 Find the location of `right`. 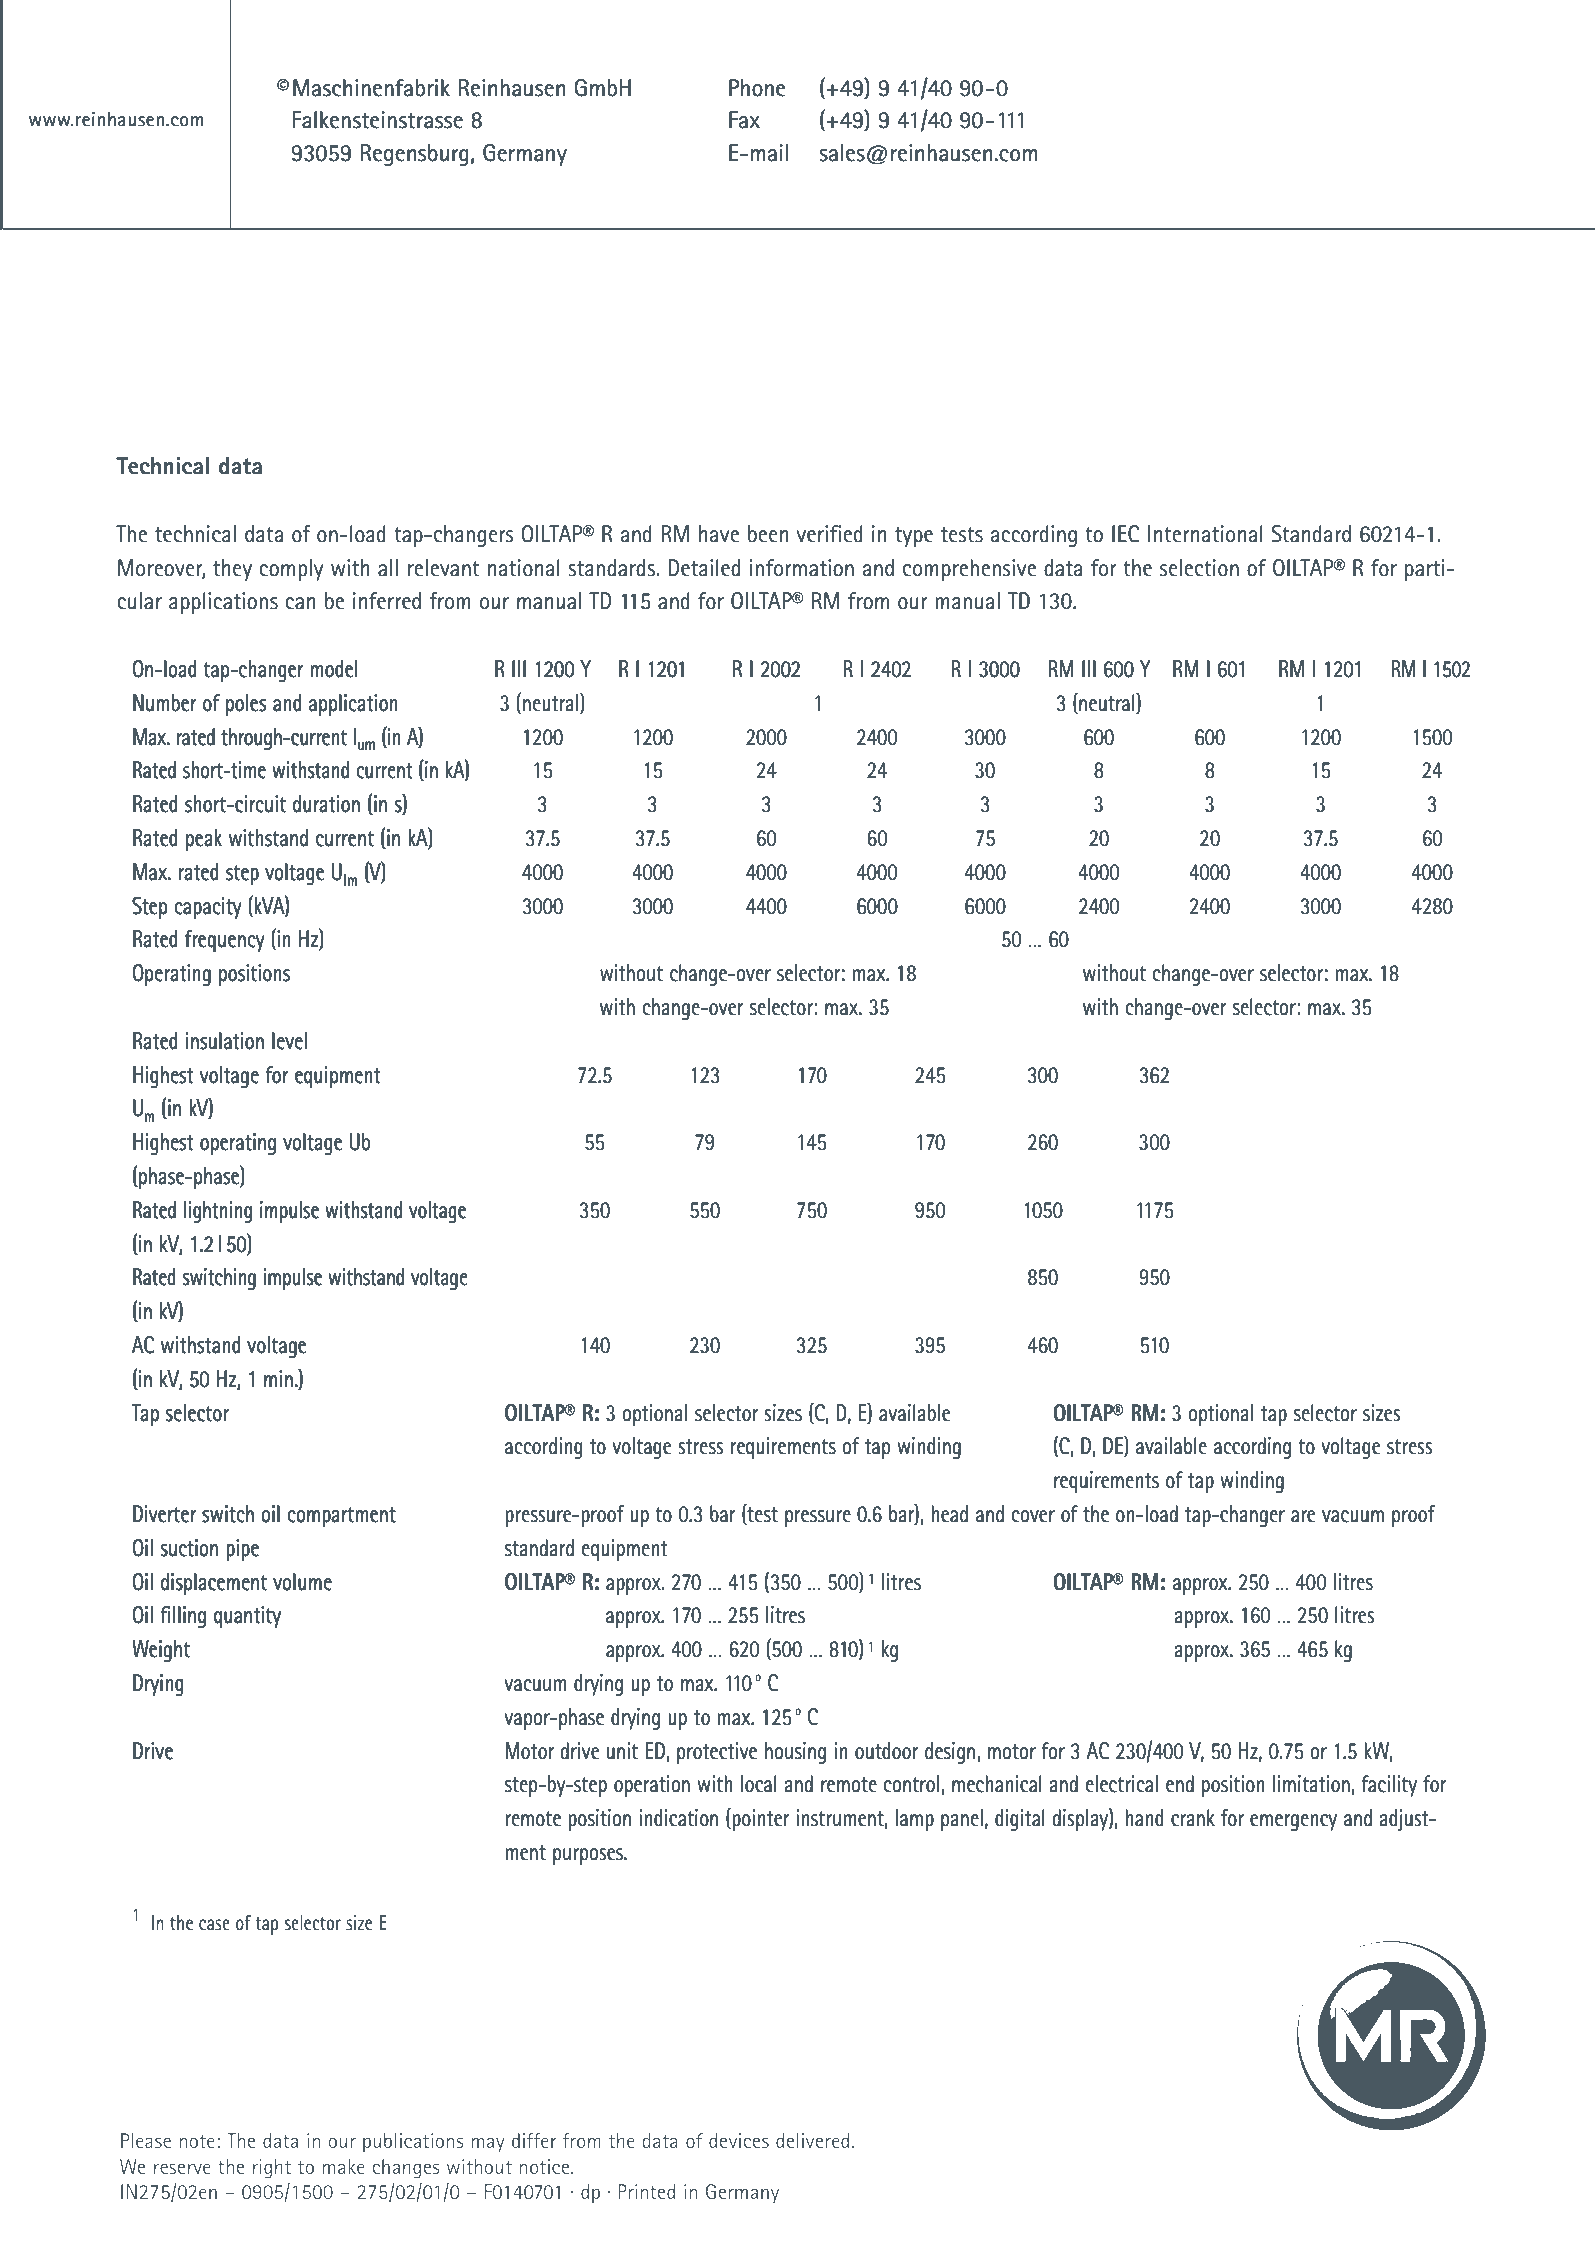

right is located at coordinates (272, 2169).
